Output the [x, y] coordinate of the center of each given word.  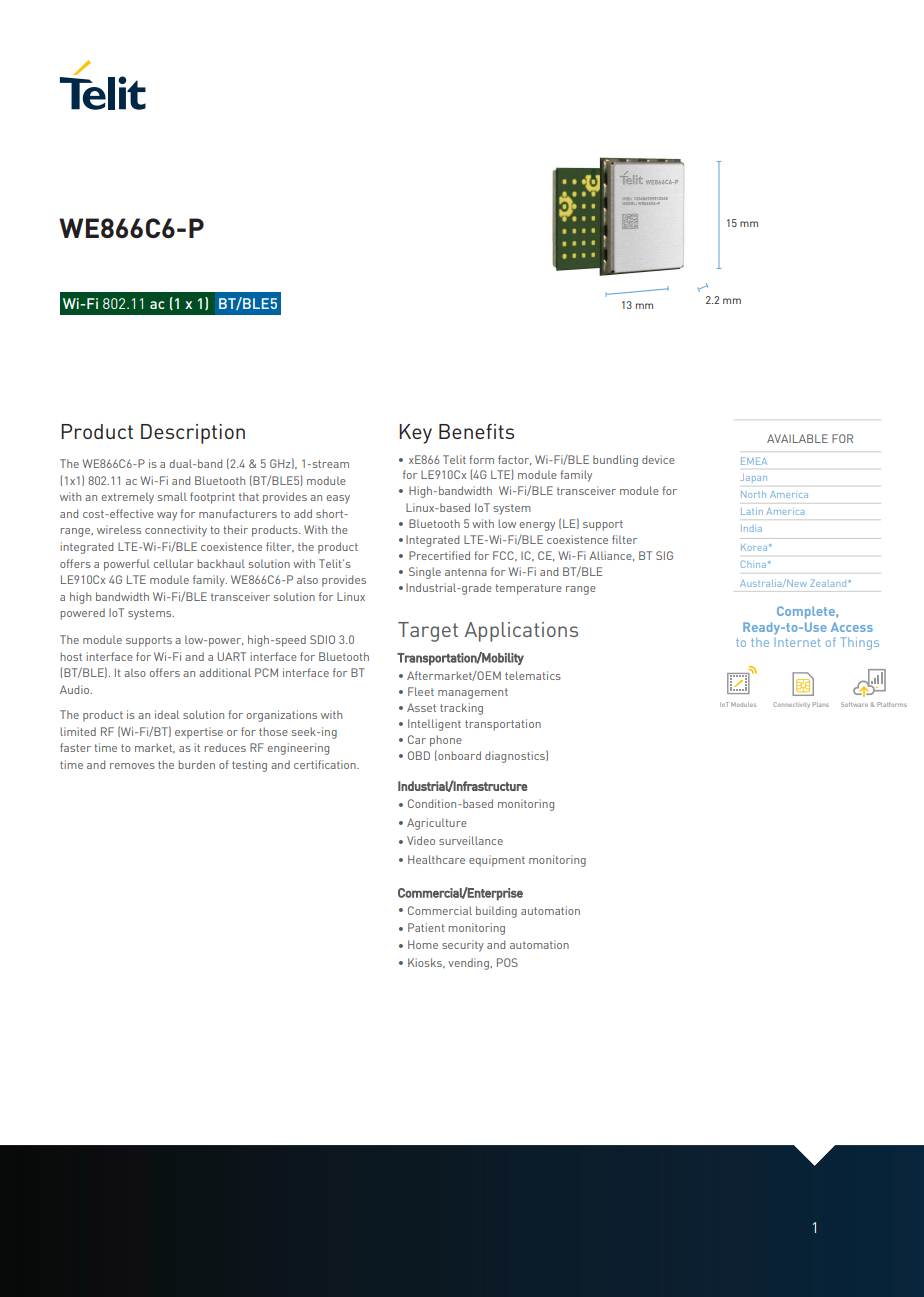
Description [193, 434]
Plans [821, 704]
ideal [167, 714]
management [473, 693]
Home [423, 944]
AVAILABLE [797, 438]
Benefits [476, 431]
